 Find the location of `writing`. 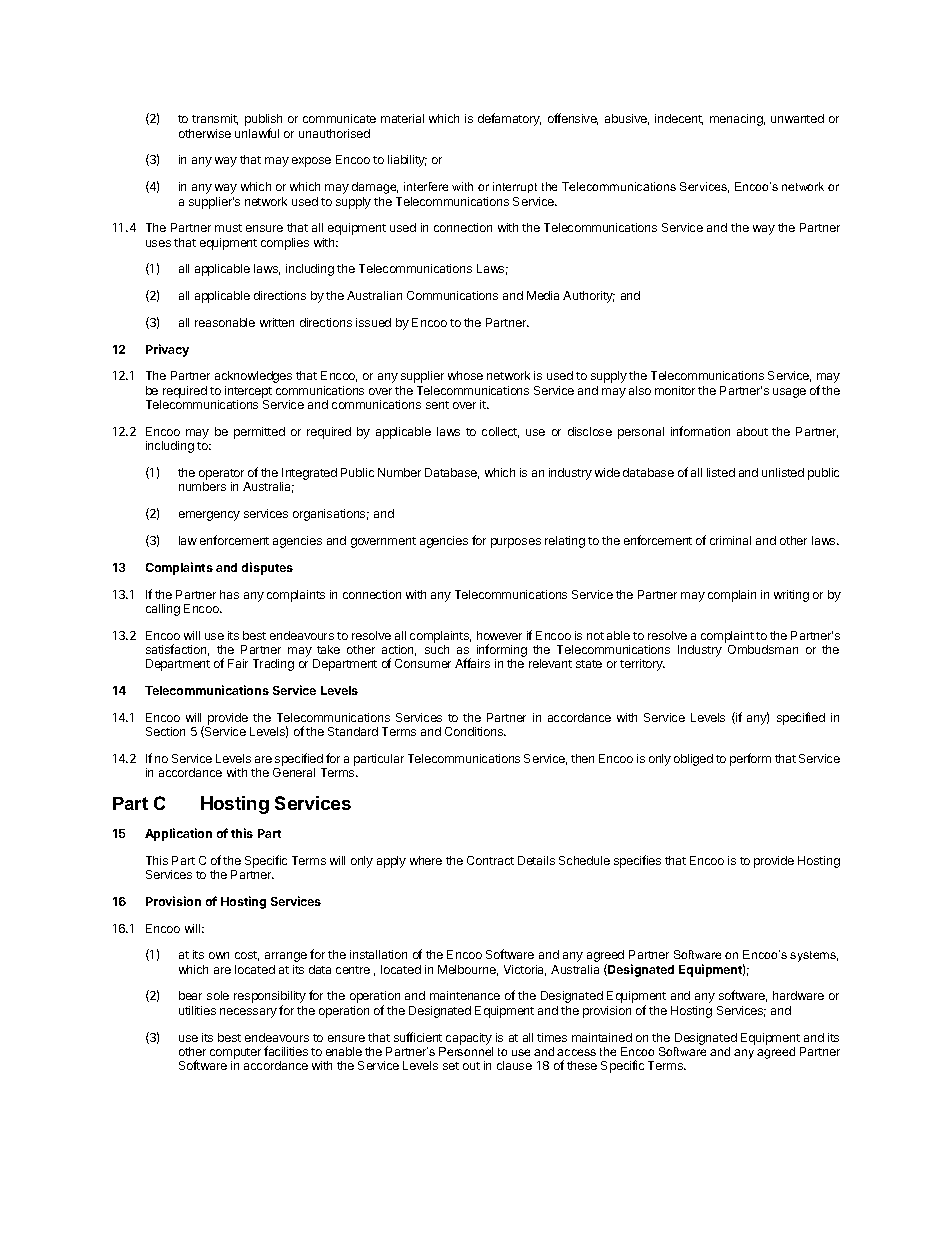

writing is located at coordinates (791, 596).
